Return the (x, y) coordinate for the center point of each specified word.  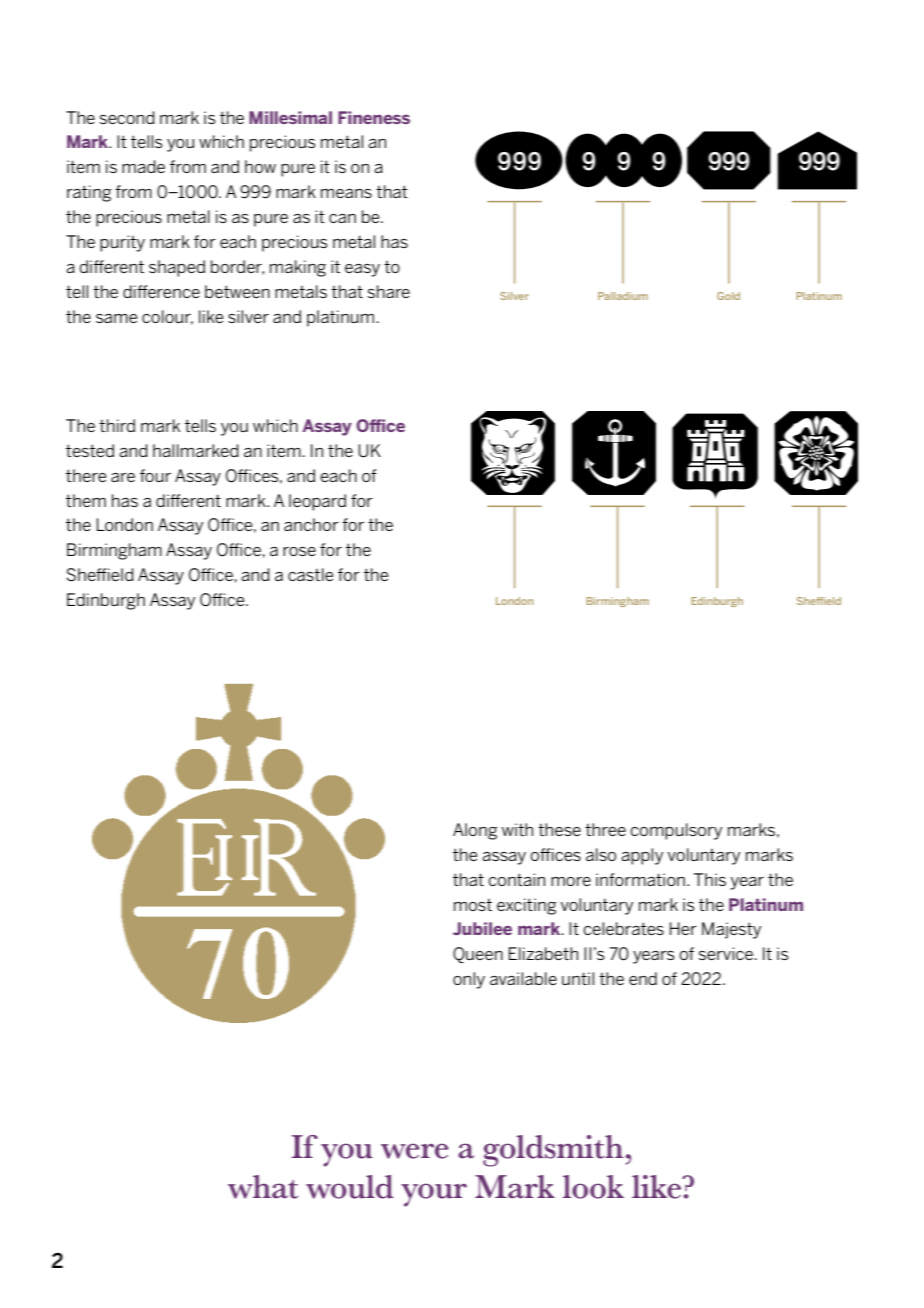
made (143, 166)
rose (299, 551)
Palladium (623, 296)
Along (475, 831)
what (263, 1187)
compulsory (676, 831)
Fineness (374, 117)
